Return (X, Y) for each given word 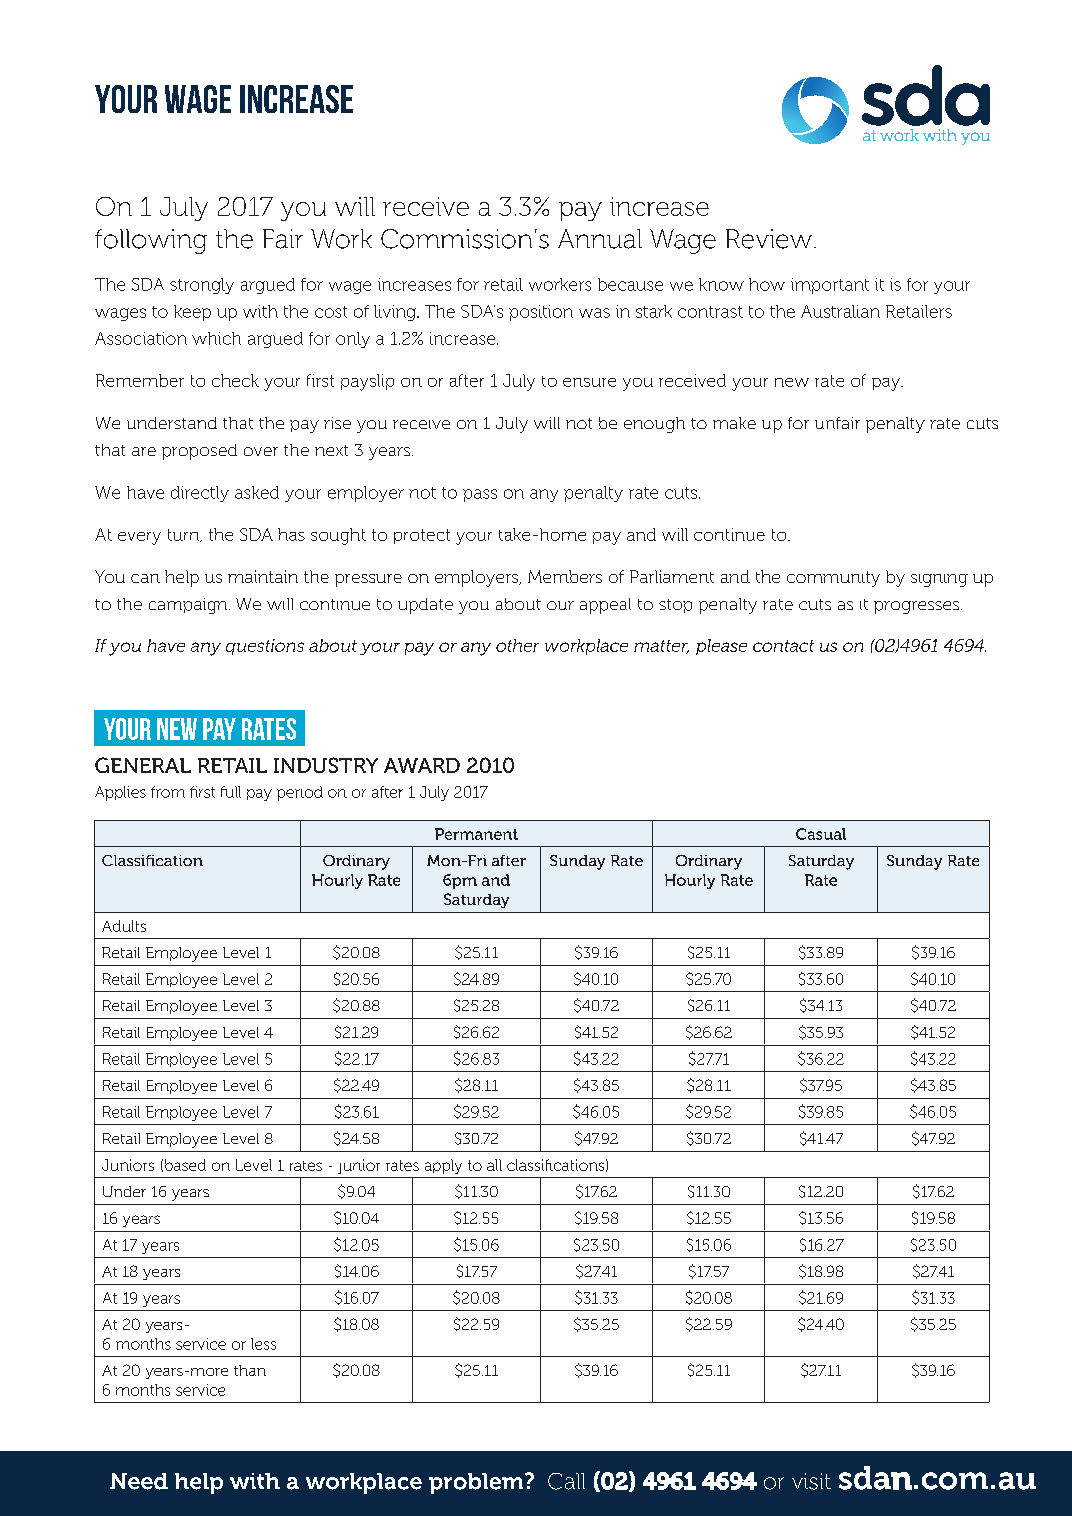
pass (480, 495)
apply (443, 1166)
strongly (202, 286)
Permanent (476, 834)
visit (811, 1481)
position (541, 313)
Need (139, 1481)
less (263, 1344)
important (830, 286)
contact (783, 646)
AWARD (422, 765)
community (833, 579)
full (231, 792)
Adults (124, 926)
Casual (821, 834)
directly (200, 494)
